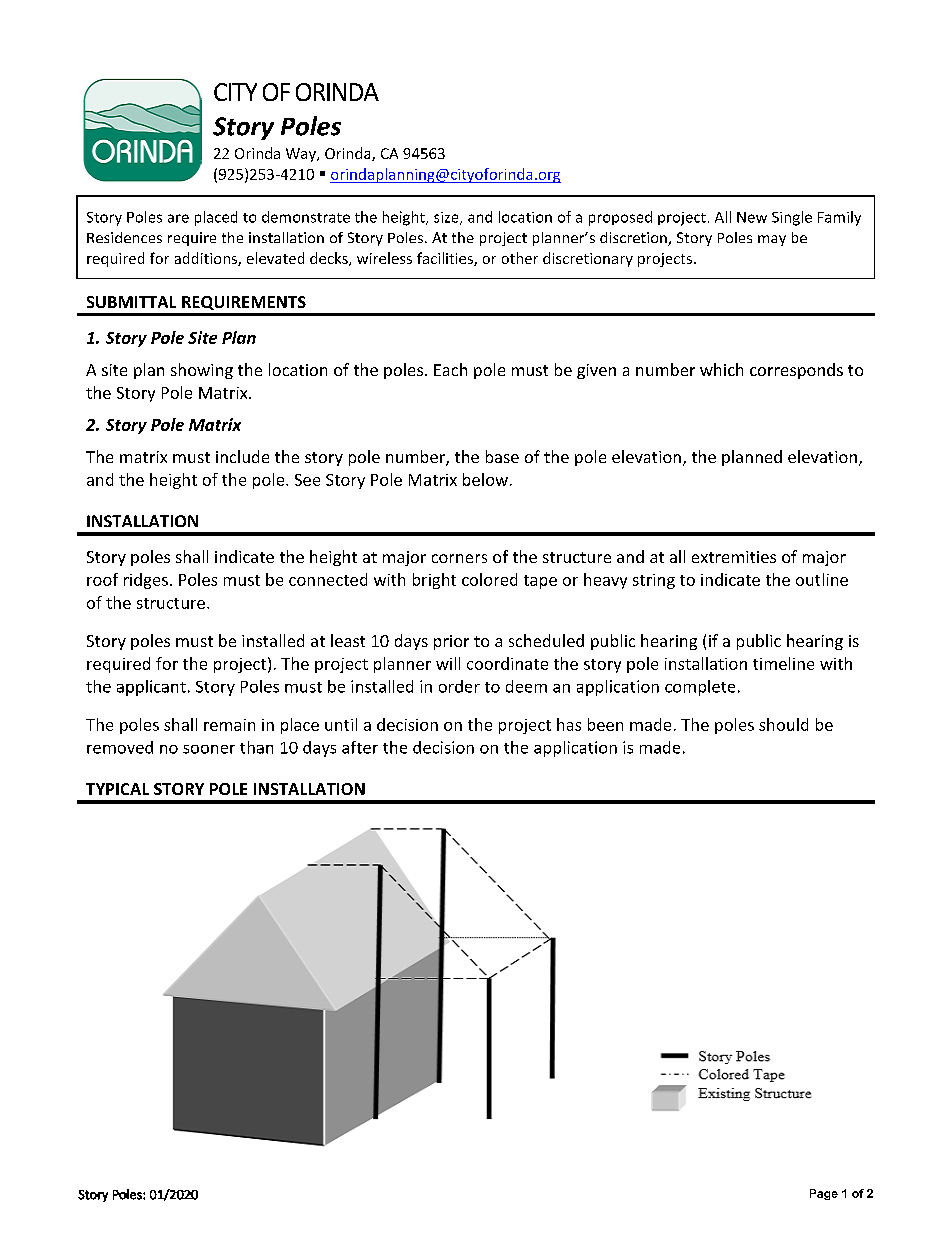  Describe the element at coordinates (783, 663) in the screenshot. I see `timeline` at that location.
